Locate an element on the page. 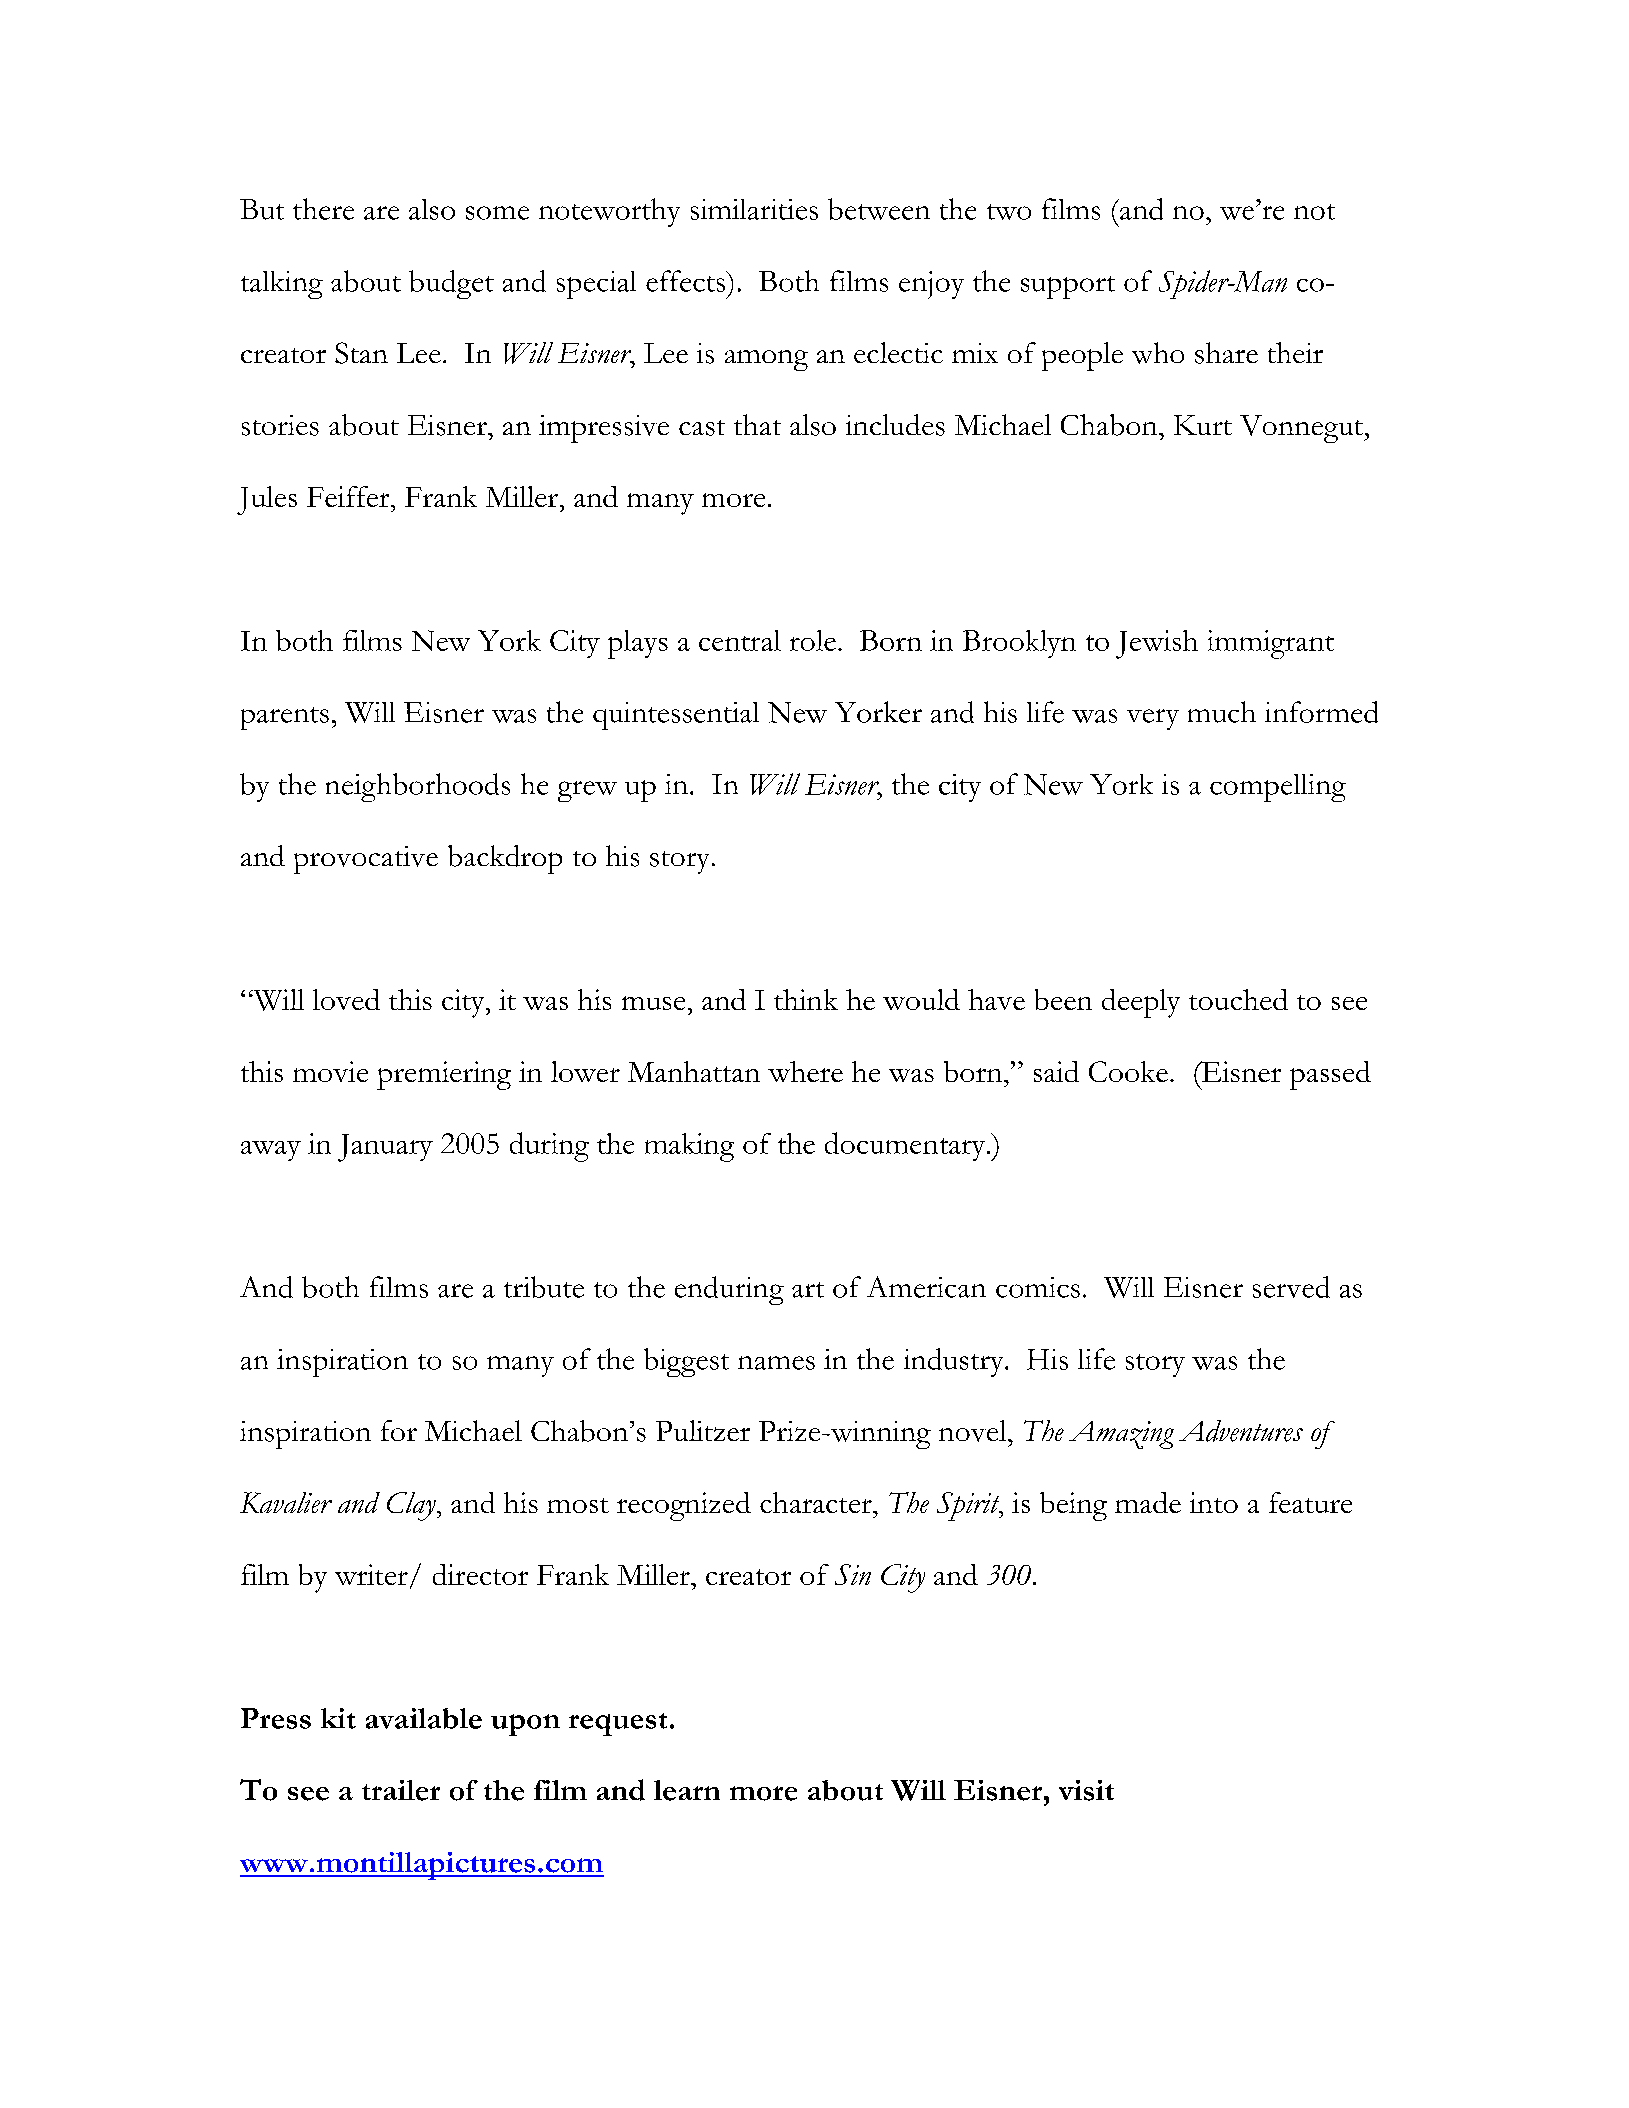  available is located at coordinates (424, 1718).
